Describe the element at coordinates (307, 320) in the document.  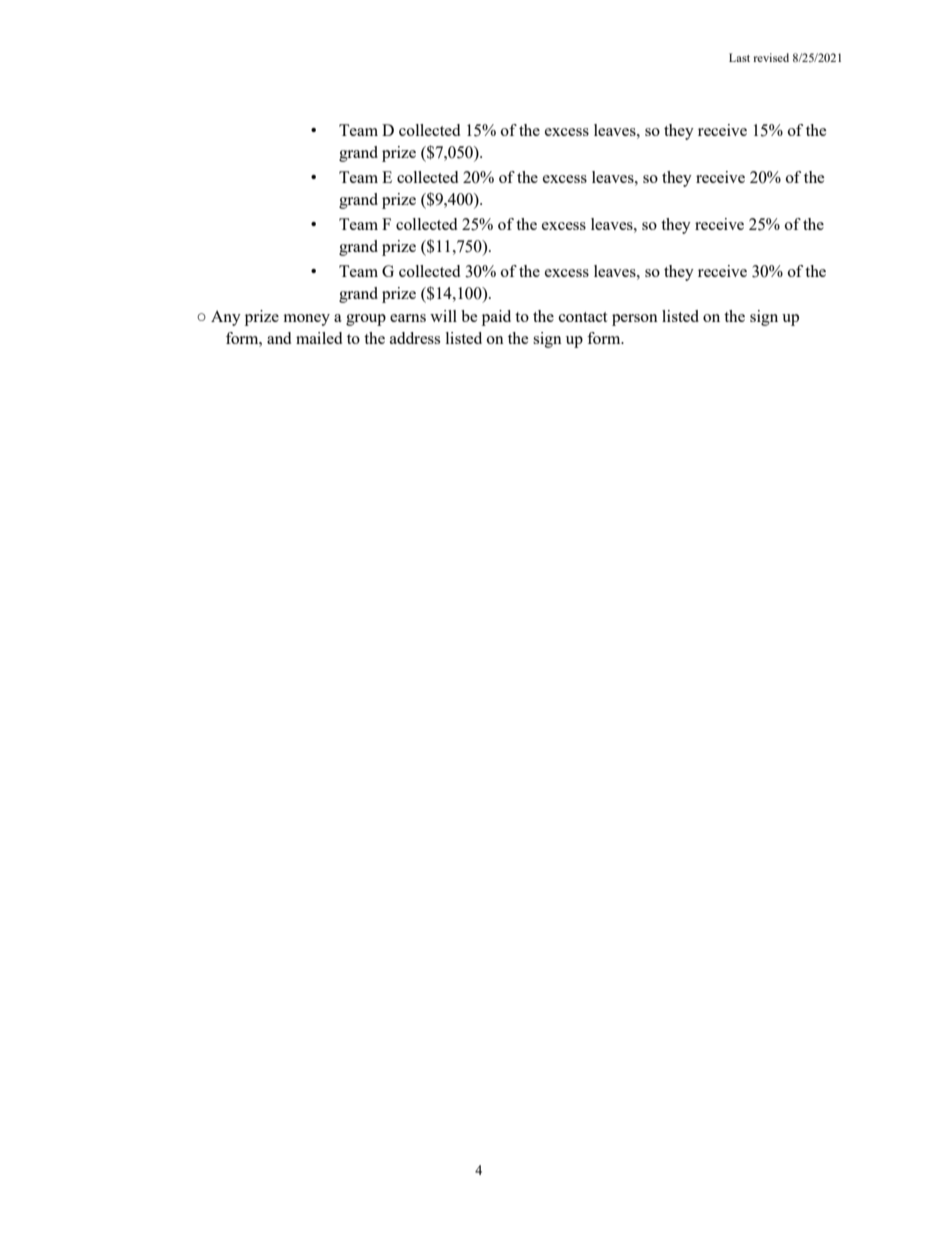
I see `money` at that location.
